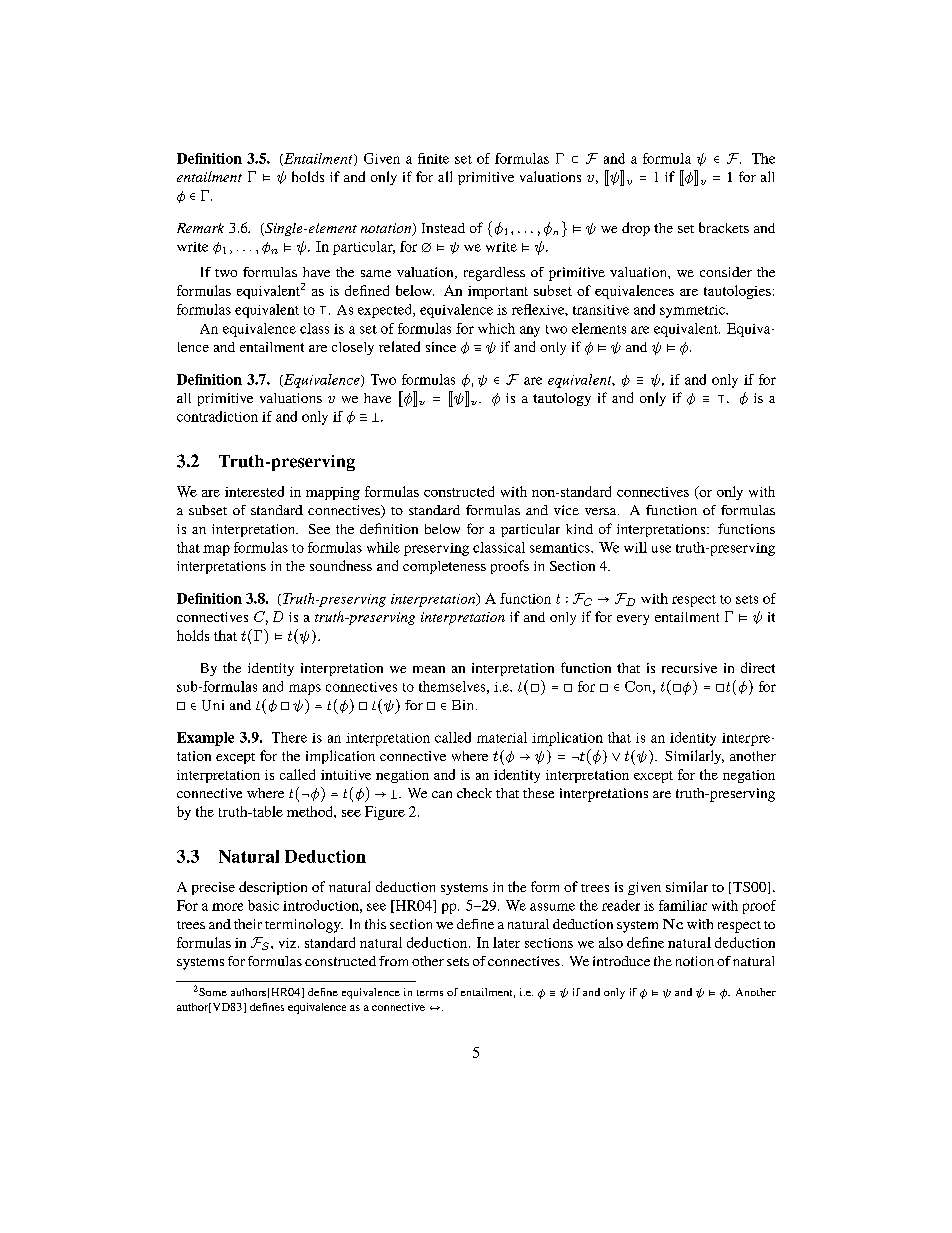  Describe the element at coordinates (217, 416) in the document. I see `contradiction` at that location.
